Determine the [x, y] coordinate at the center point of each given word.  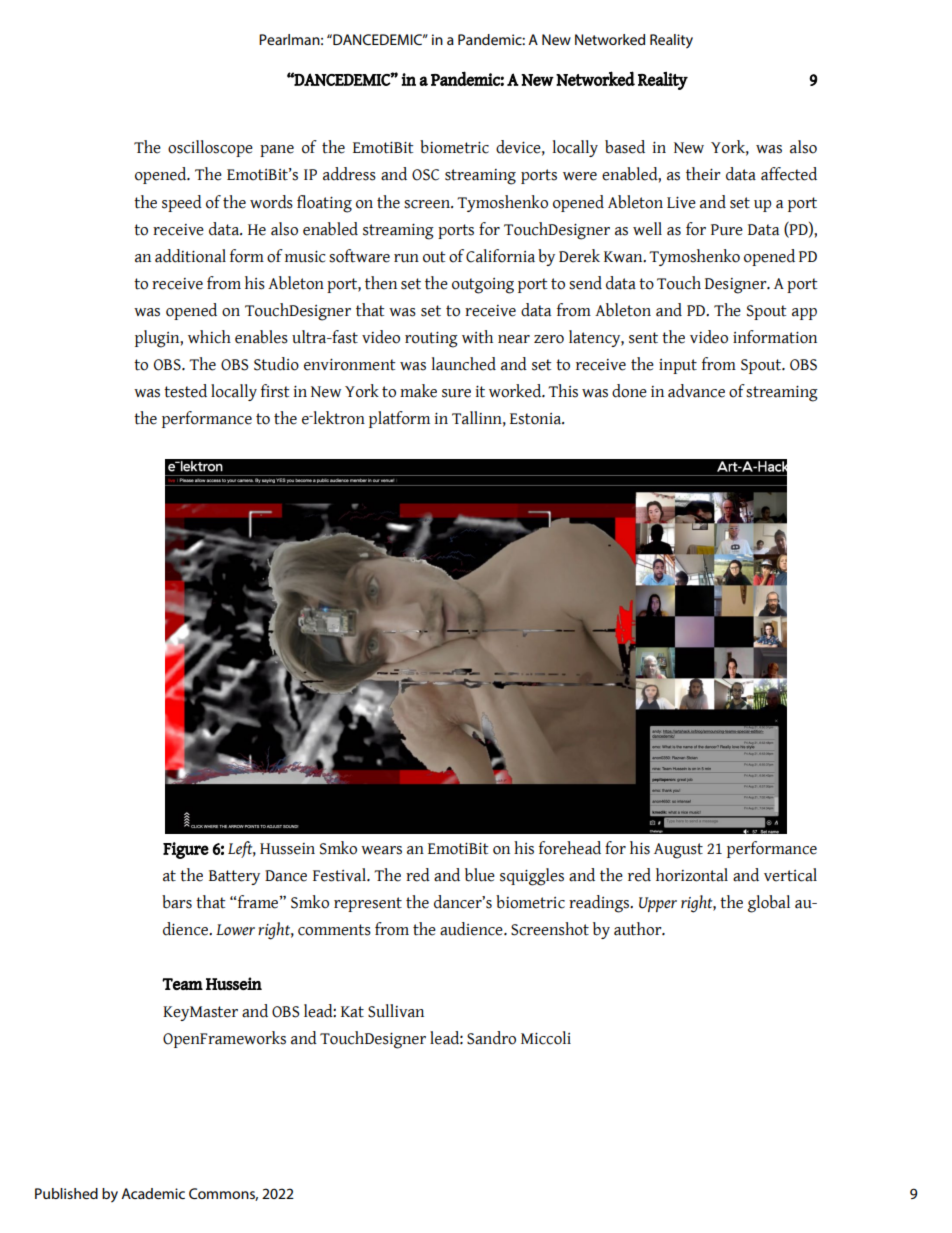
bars [177, 902]
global [769, 904]
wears [381, 850]
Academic [153, 1193]
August [678, 851]
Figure [186, 850]
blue [480, 875]
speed [182, 203]
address [349, 174]
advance [696, 391]
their [703, 174]
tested [185, 391]
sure [456, 393]
